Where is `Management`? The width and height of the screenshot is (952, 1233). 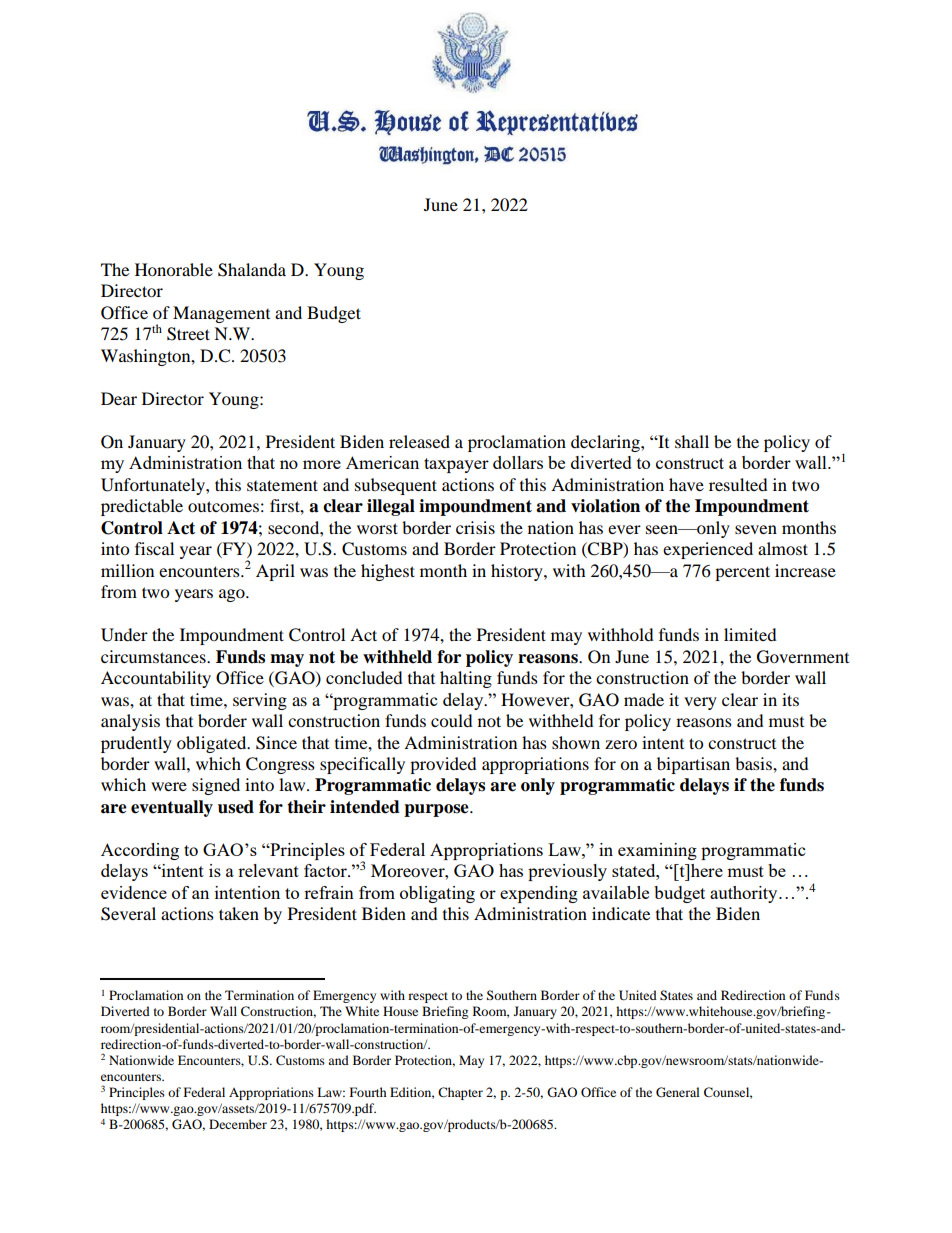 Management is located at coordinates (221, 314).
